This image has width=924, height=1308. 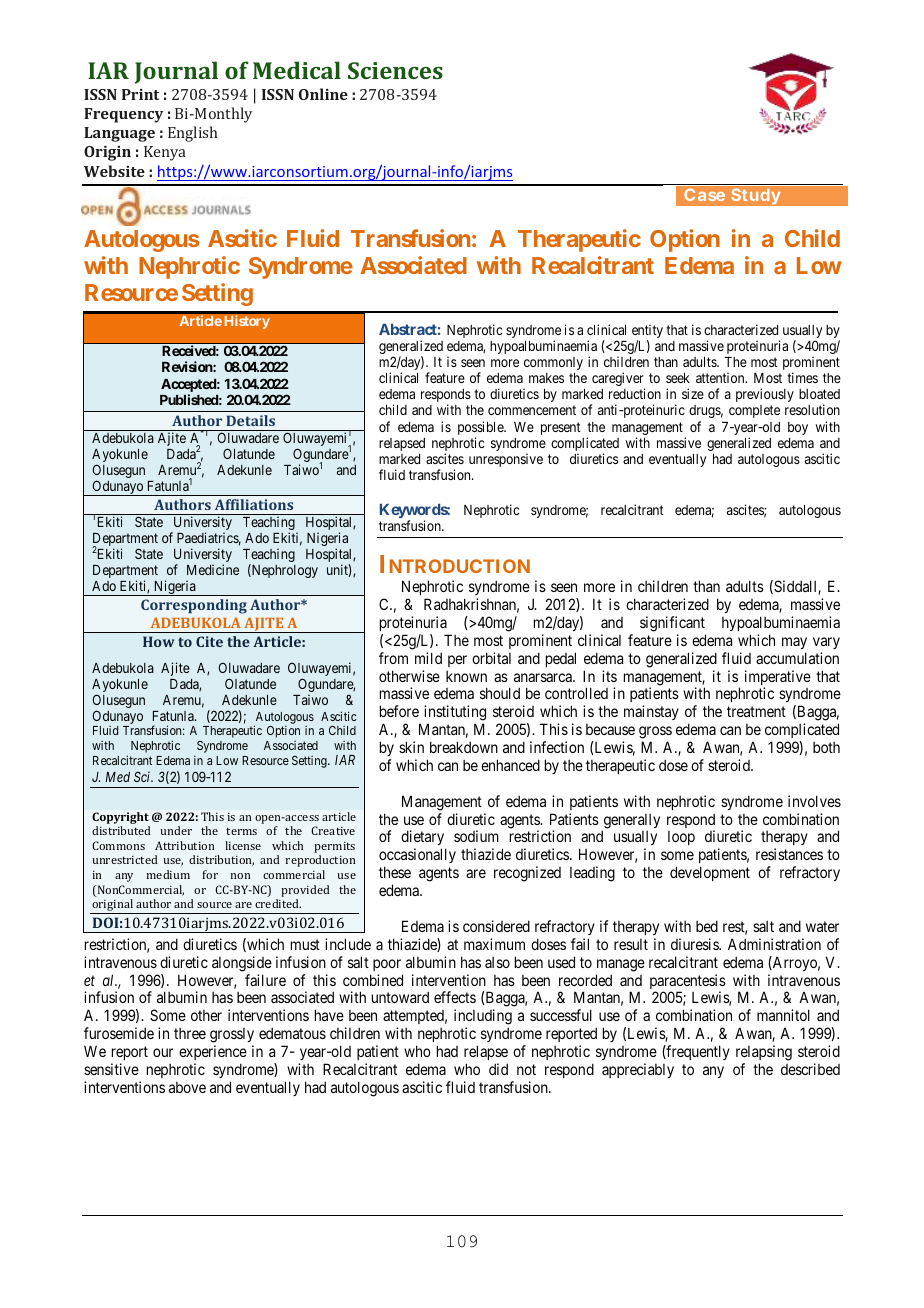 What do you see at coordinates (721, 377) in the image?
I see `attention` at bounding box center [721, 377].
